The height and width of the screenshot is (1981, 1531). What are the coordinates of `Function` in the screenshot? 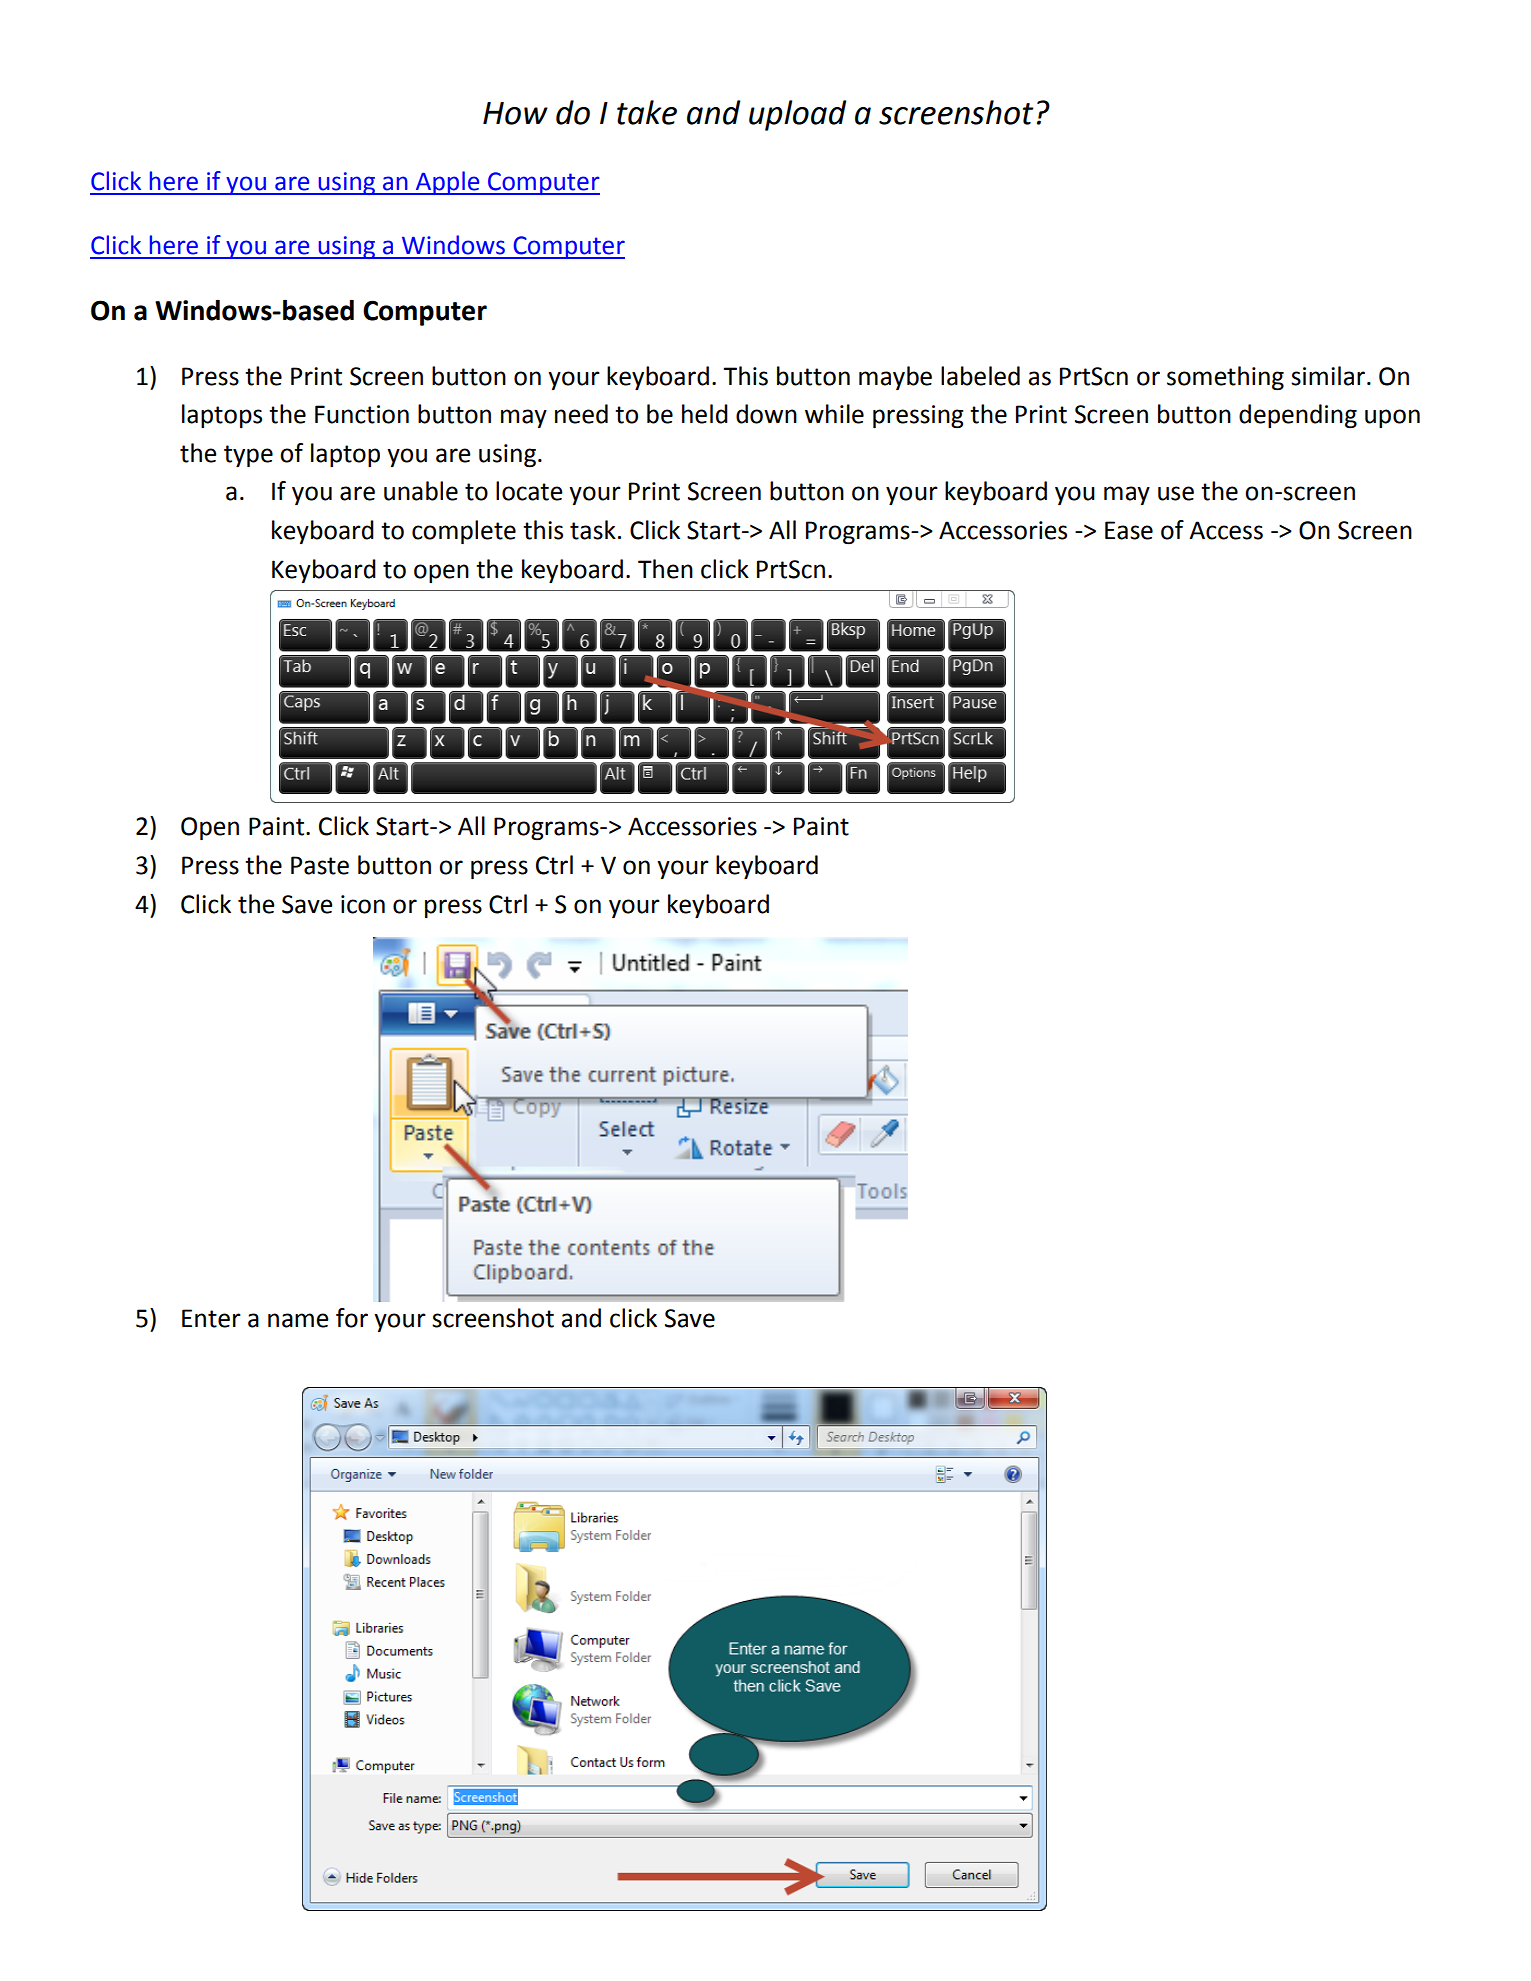 It's located at (362, 414).
